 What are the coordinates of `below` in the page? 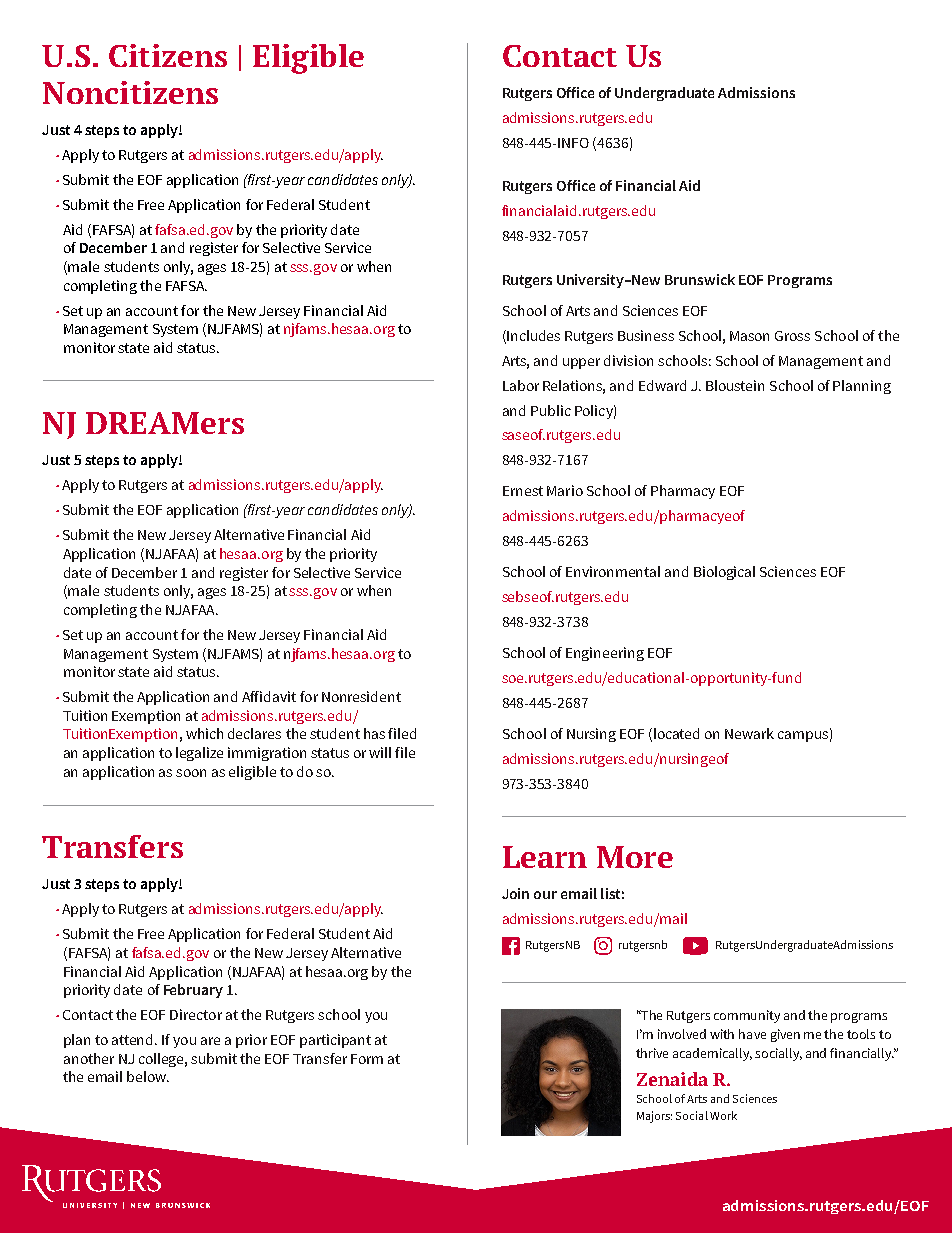 It's located at (148, 1076).
